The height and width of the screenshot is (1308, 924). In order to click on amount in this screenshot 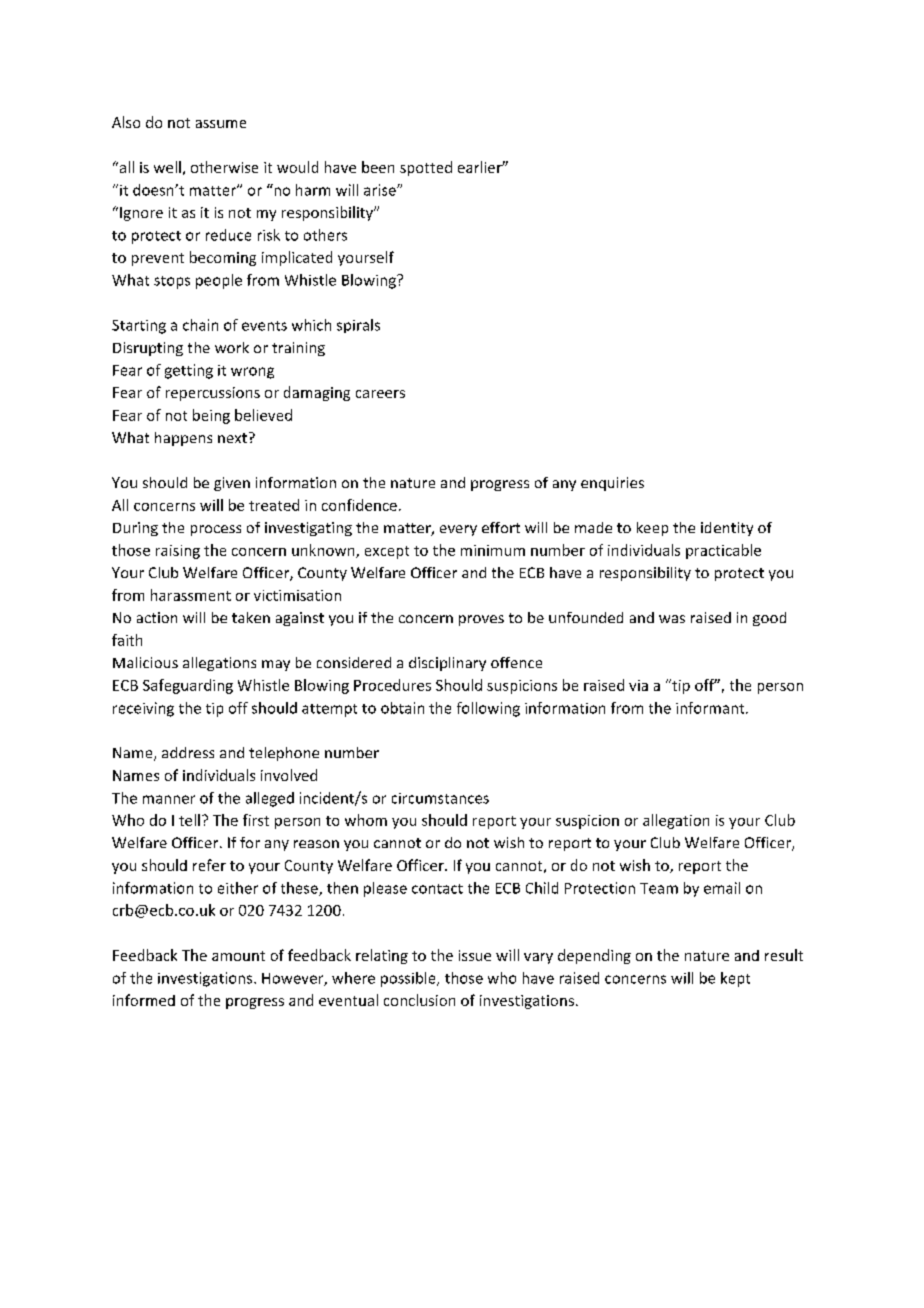, I will do `click(238, 956)`.
